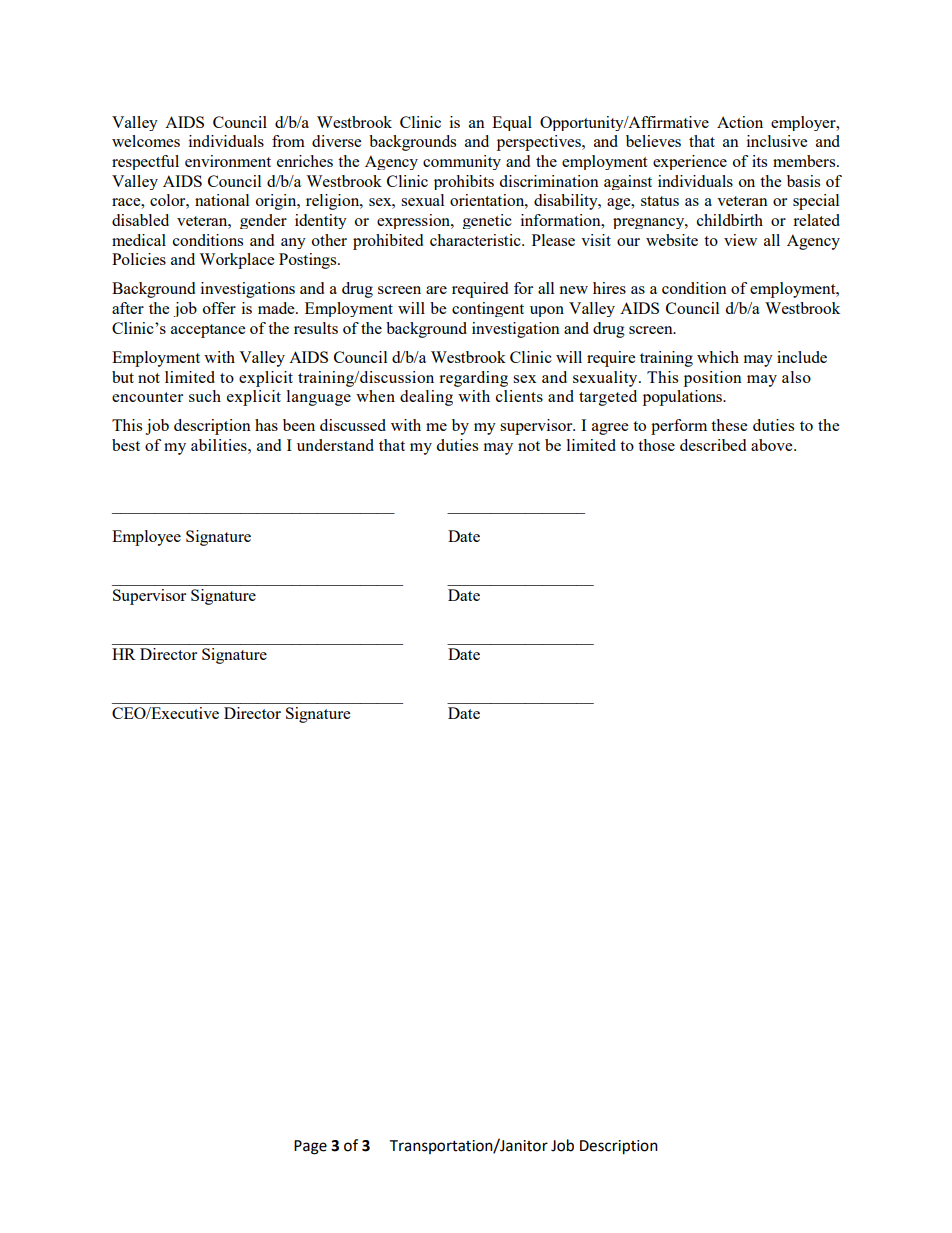 This screenshot has height=1233, width=952. Describe the element at coordinates (126, 445) in the screenshot. I see `best` at that location.
